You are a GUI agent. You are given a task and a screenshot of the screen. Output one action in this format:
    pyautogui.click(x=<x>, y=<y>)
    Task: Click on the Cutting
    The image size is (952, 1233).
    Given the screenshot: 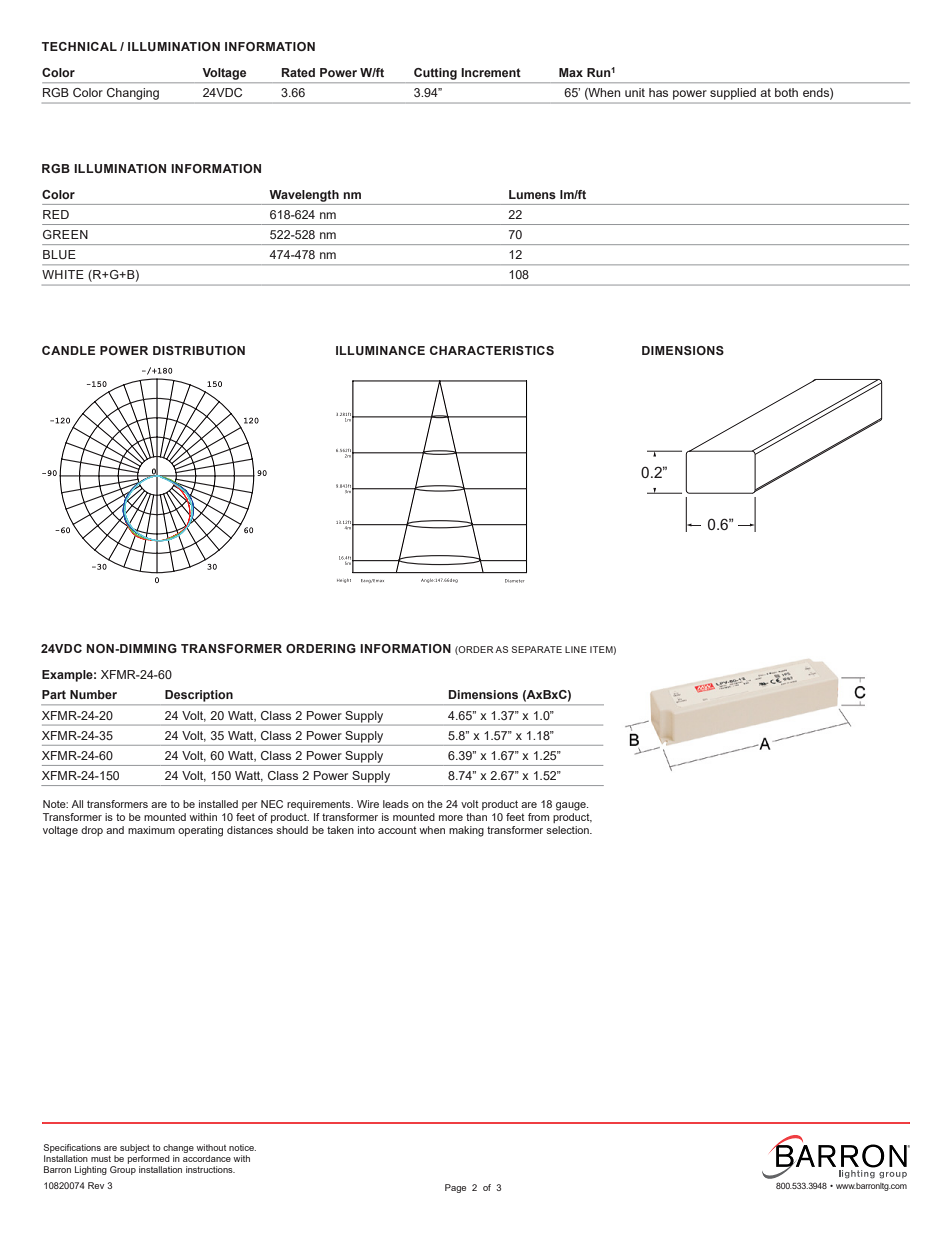 What is the action you would take?
    pyautogui.click(x=435, y=74)
